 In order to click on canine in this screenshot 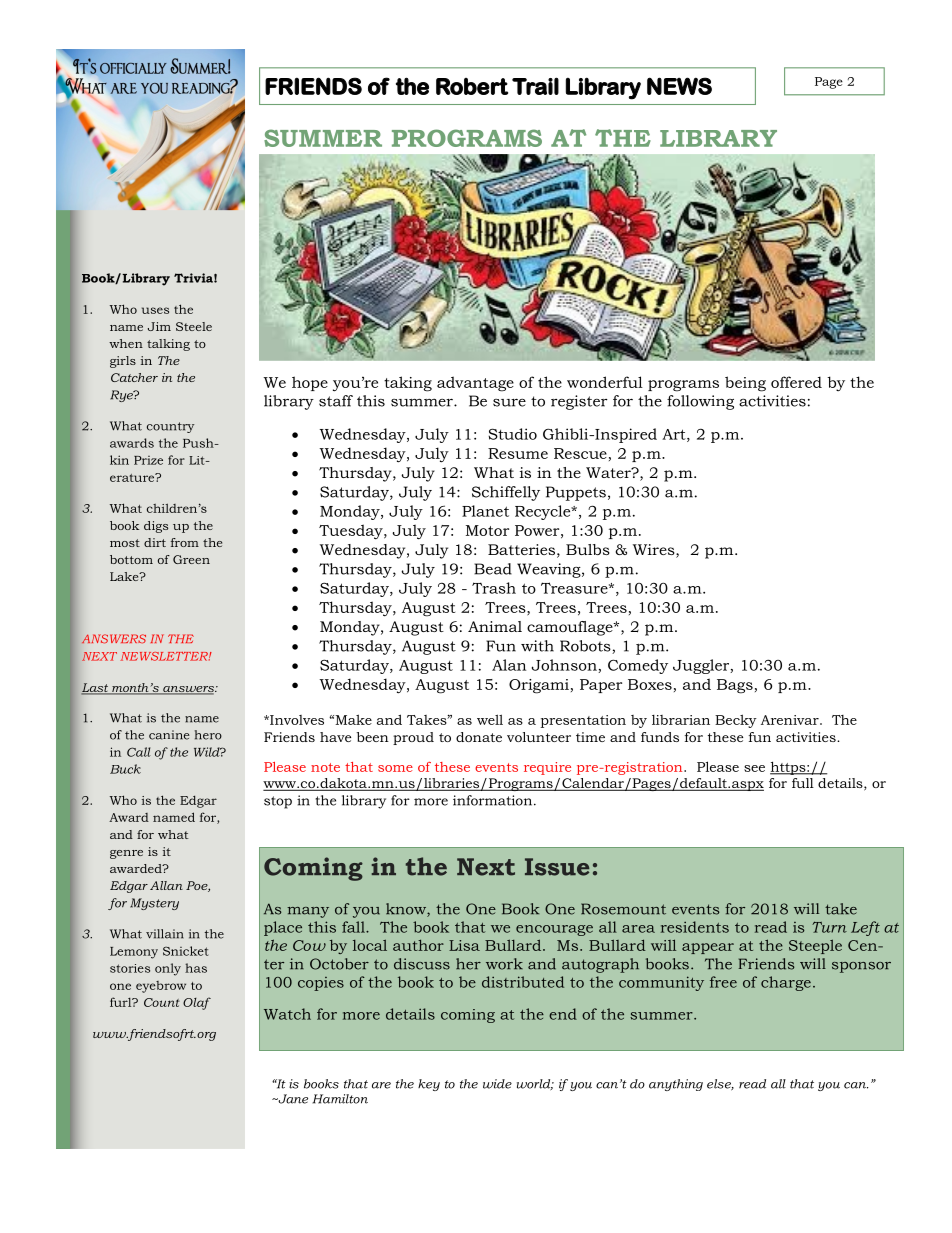, I will do `click(169, 735)`.
